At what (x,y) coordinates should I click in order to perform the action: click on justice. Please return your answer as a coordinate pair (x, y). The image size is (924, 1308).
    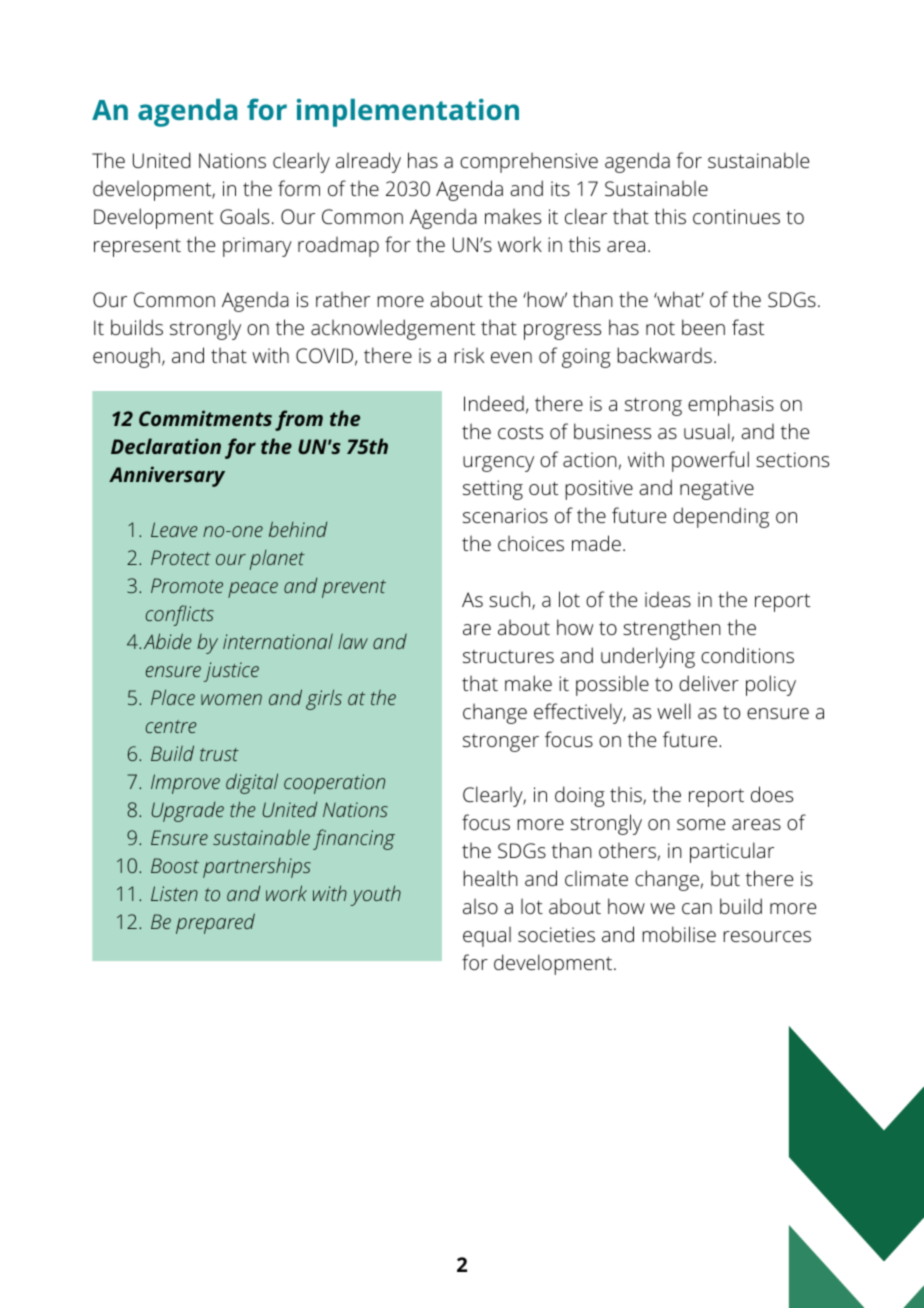
    Looking at the image, I should click on (231, 672).
